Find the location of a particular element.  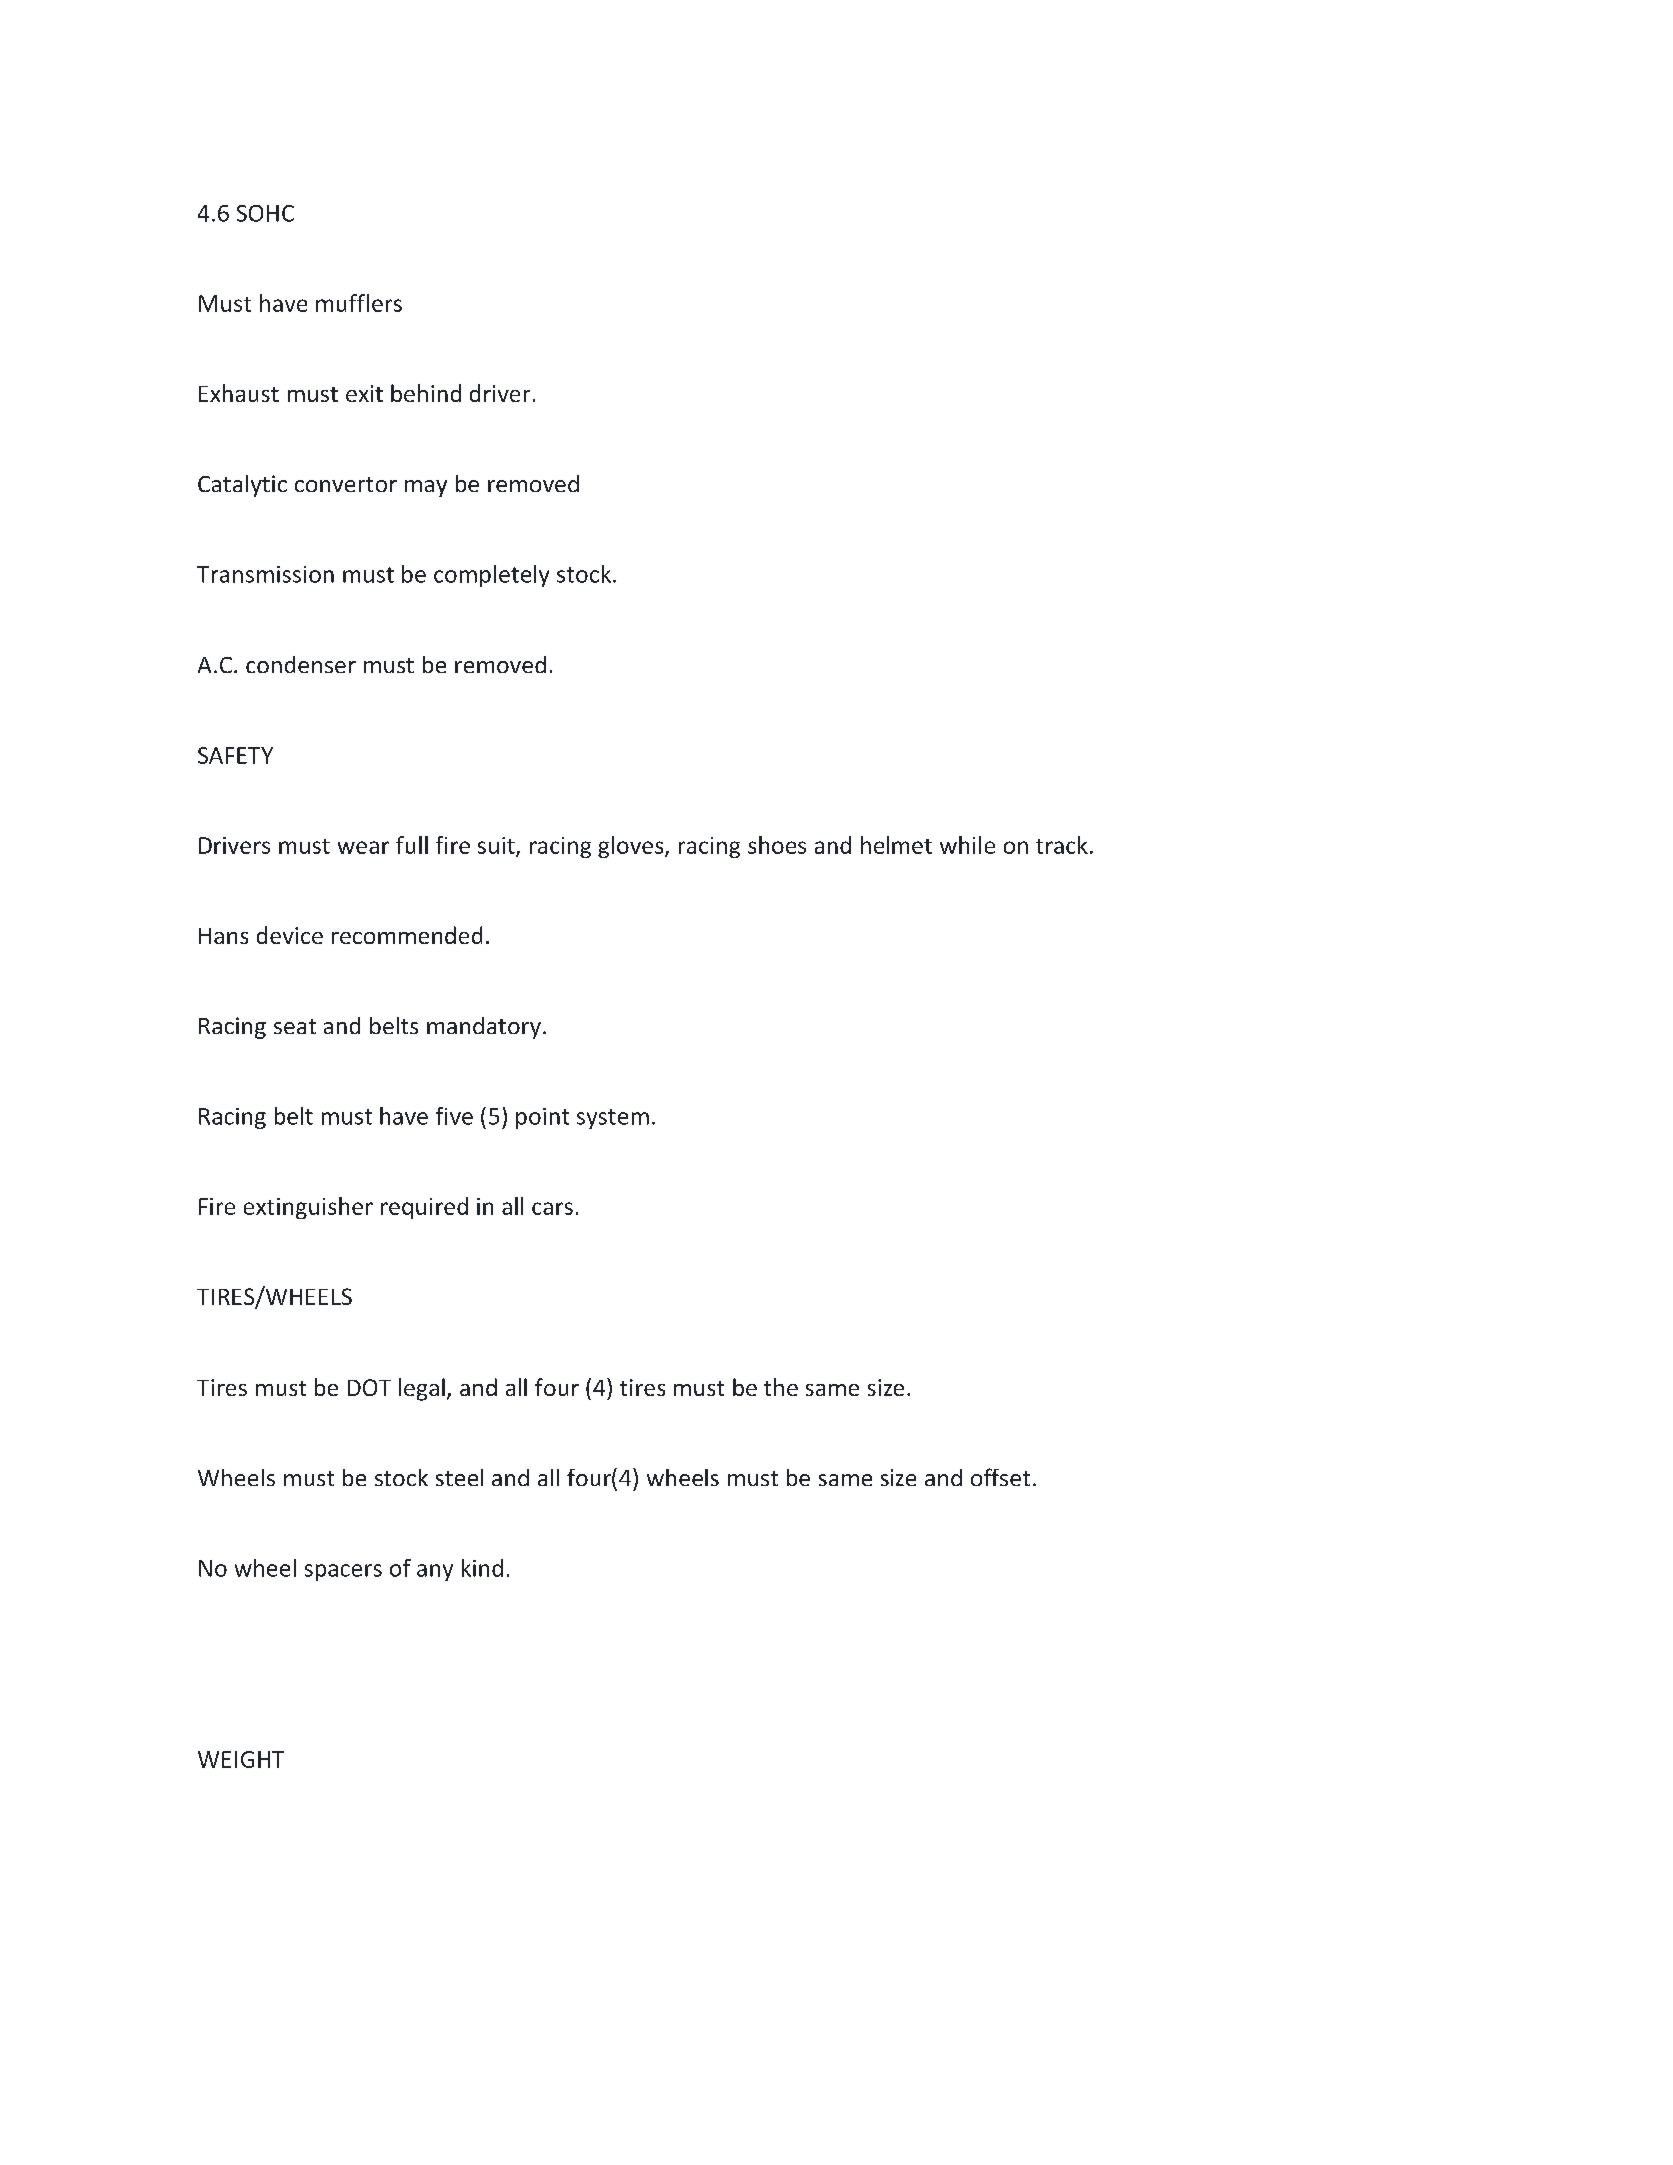

while is located at coordinates (967, 845).
